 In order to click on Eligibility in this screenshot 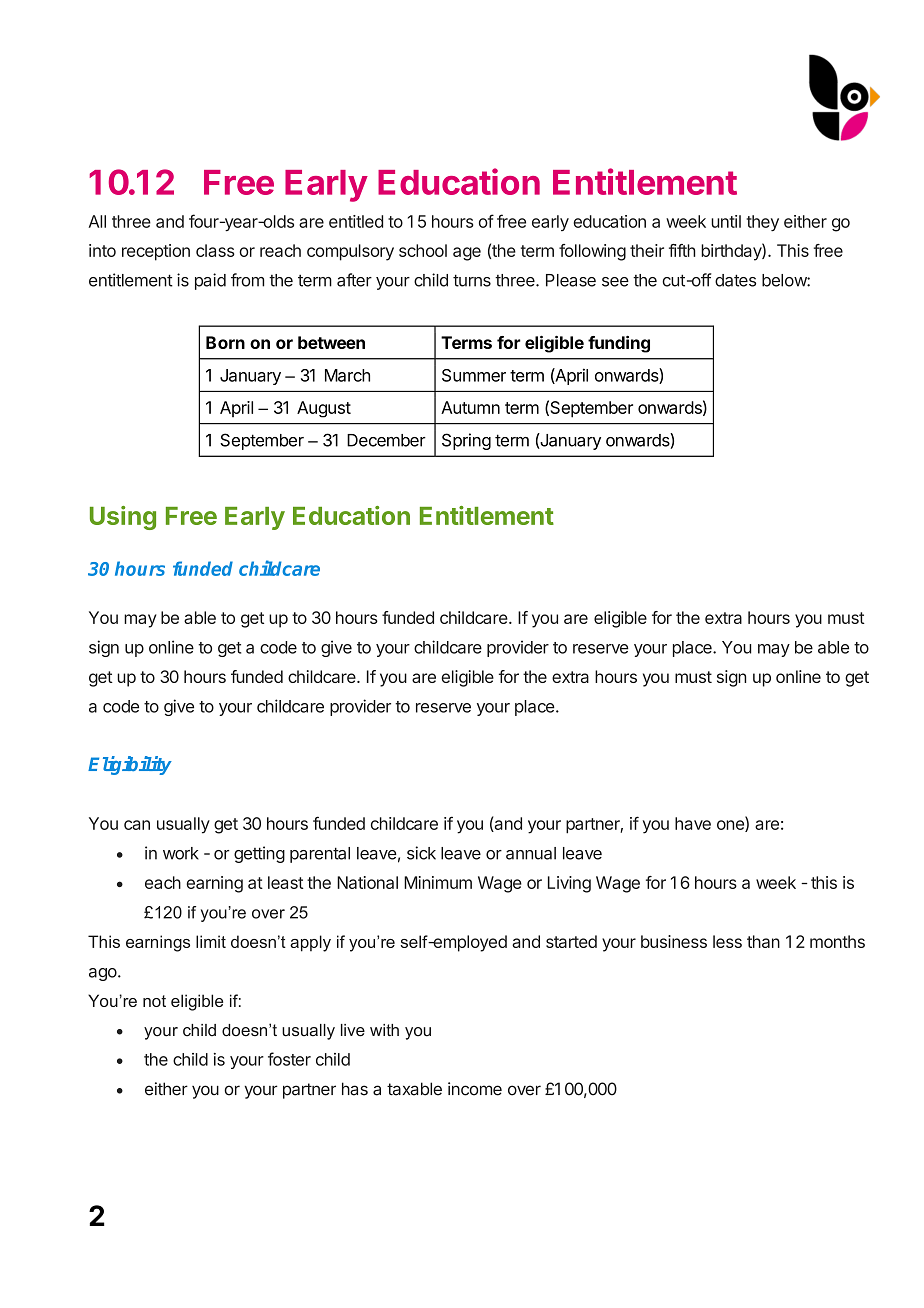, I will do `click(130, 765)`.
